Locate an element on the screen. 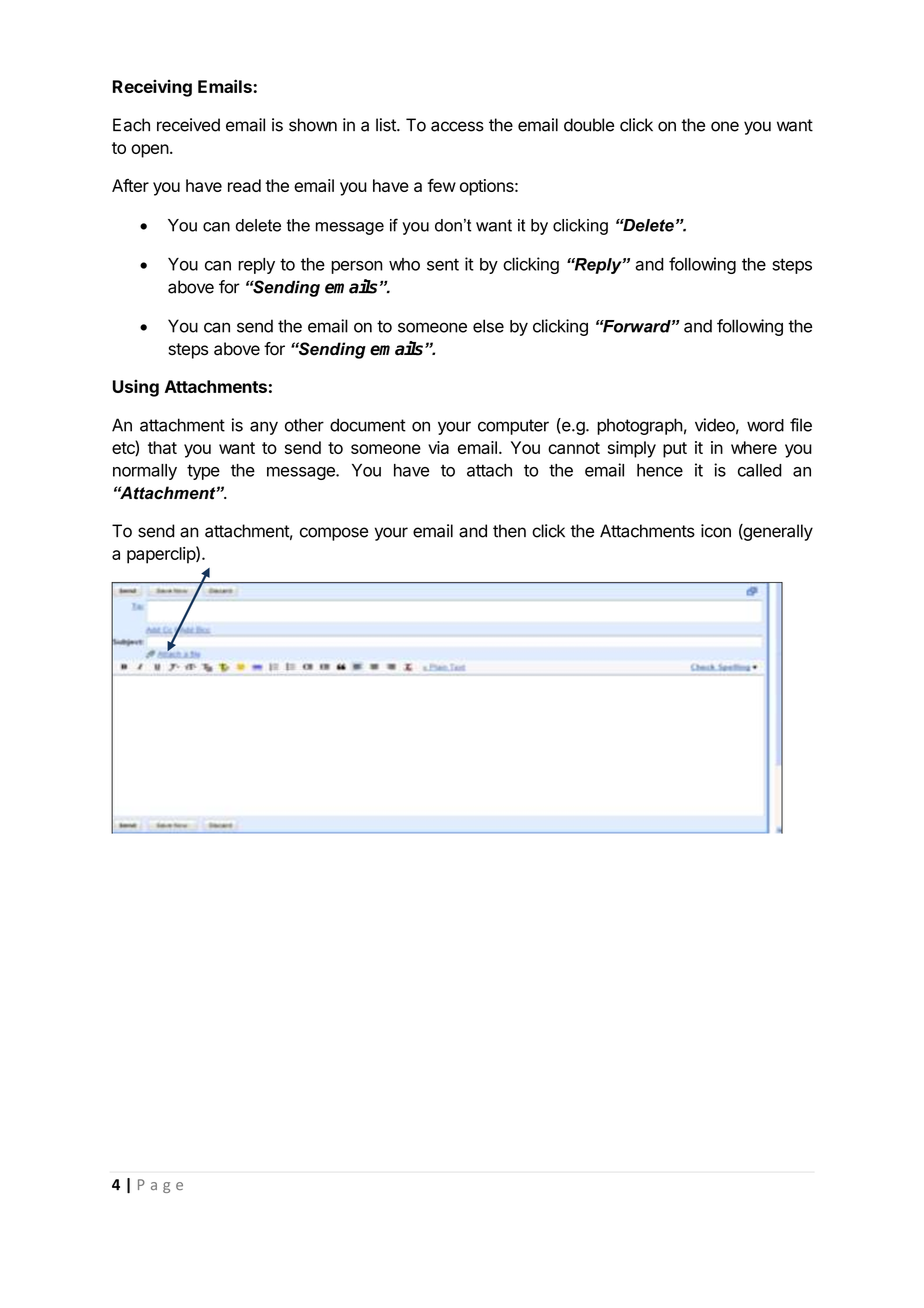 This screenshot has height=1308, width=924. sent is located at coordinates (443, 264).
